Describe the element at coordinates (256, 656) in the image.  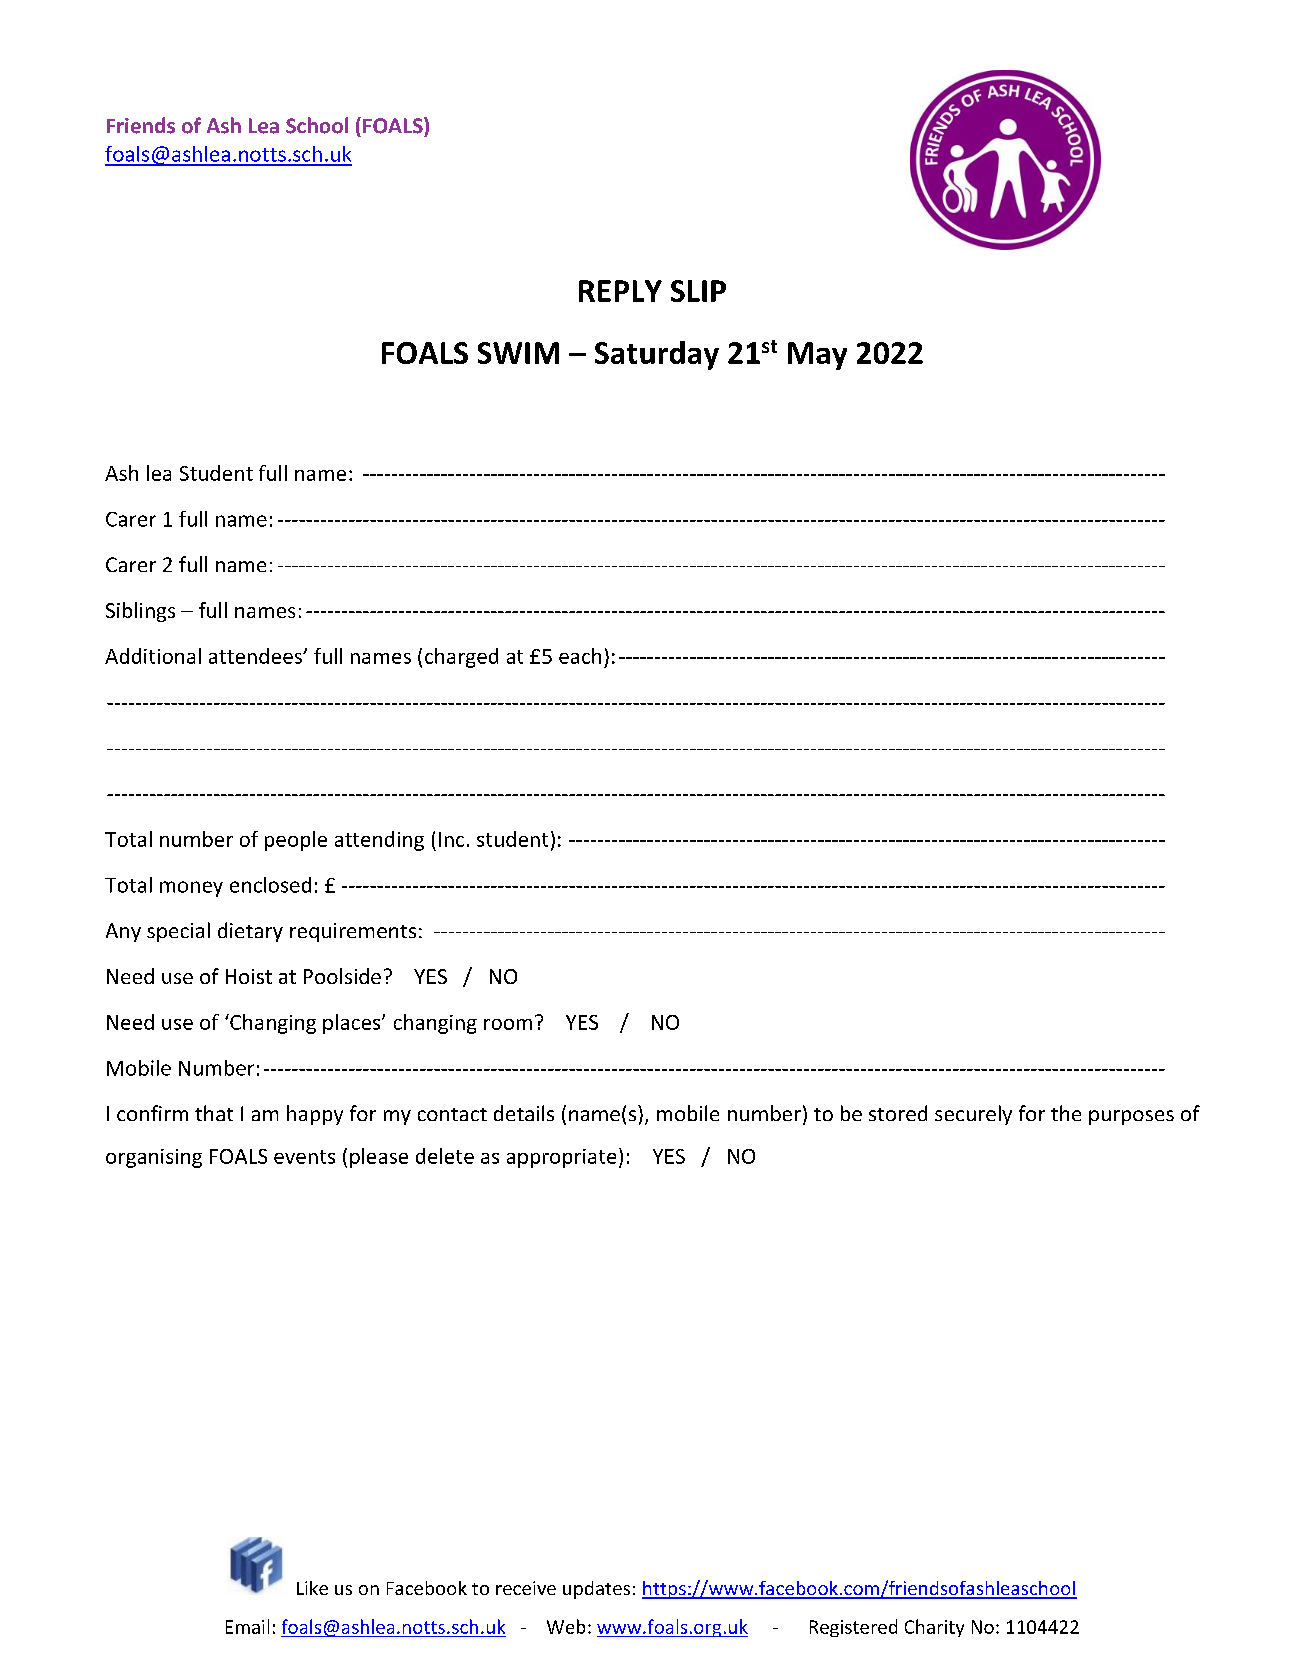
I see `attendees` at that location.
